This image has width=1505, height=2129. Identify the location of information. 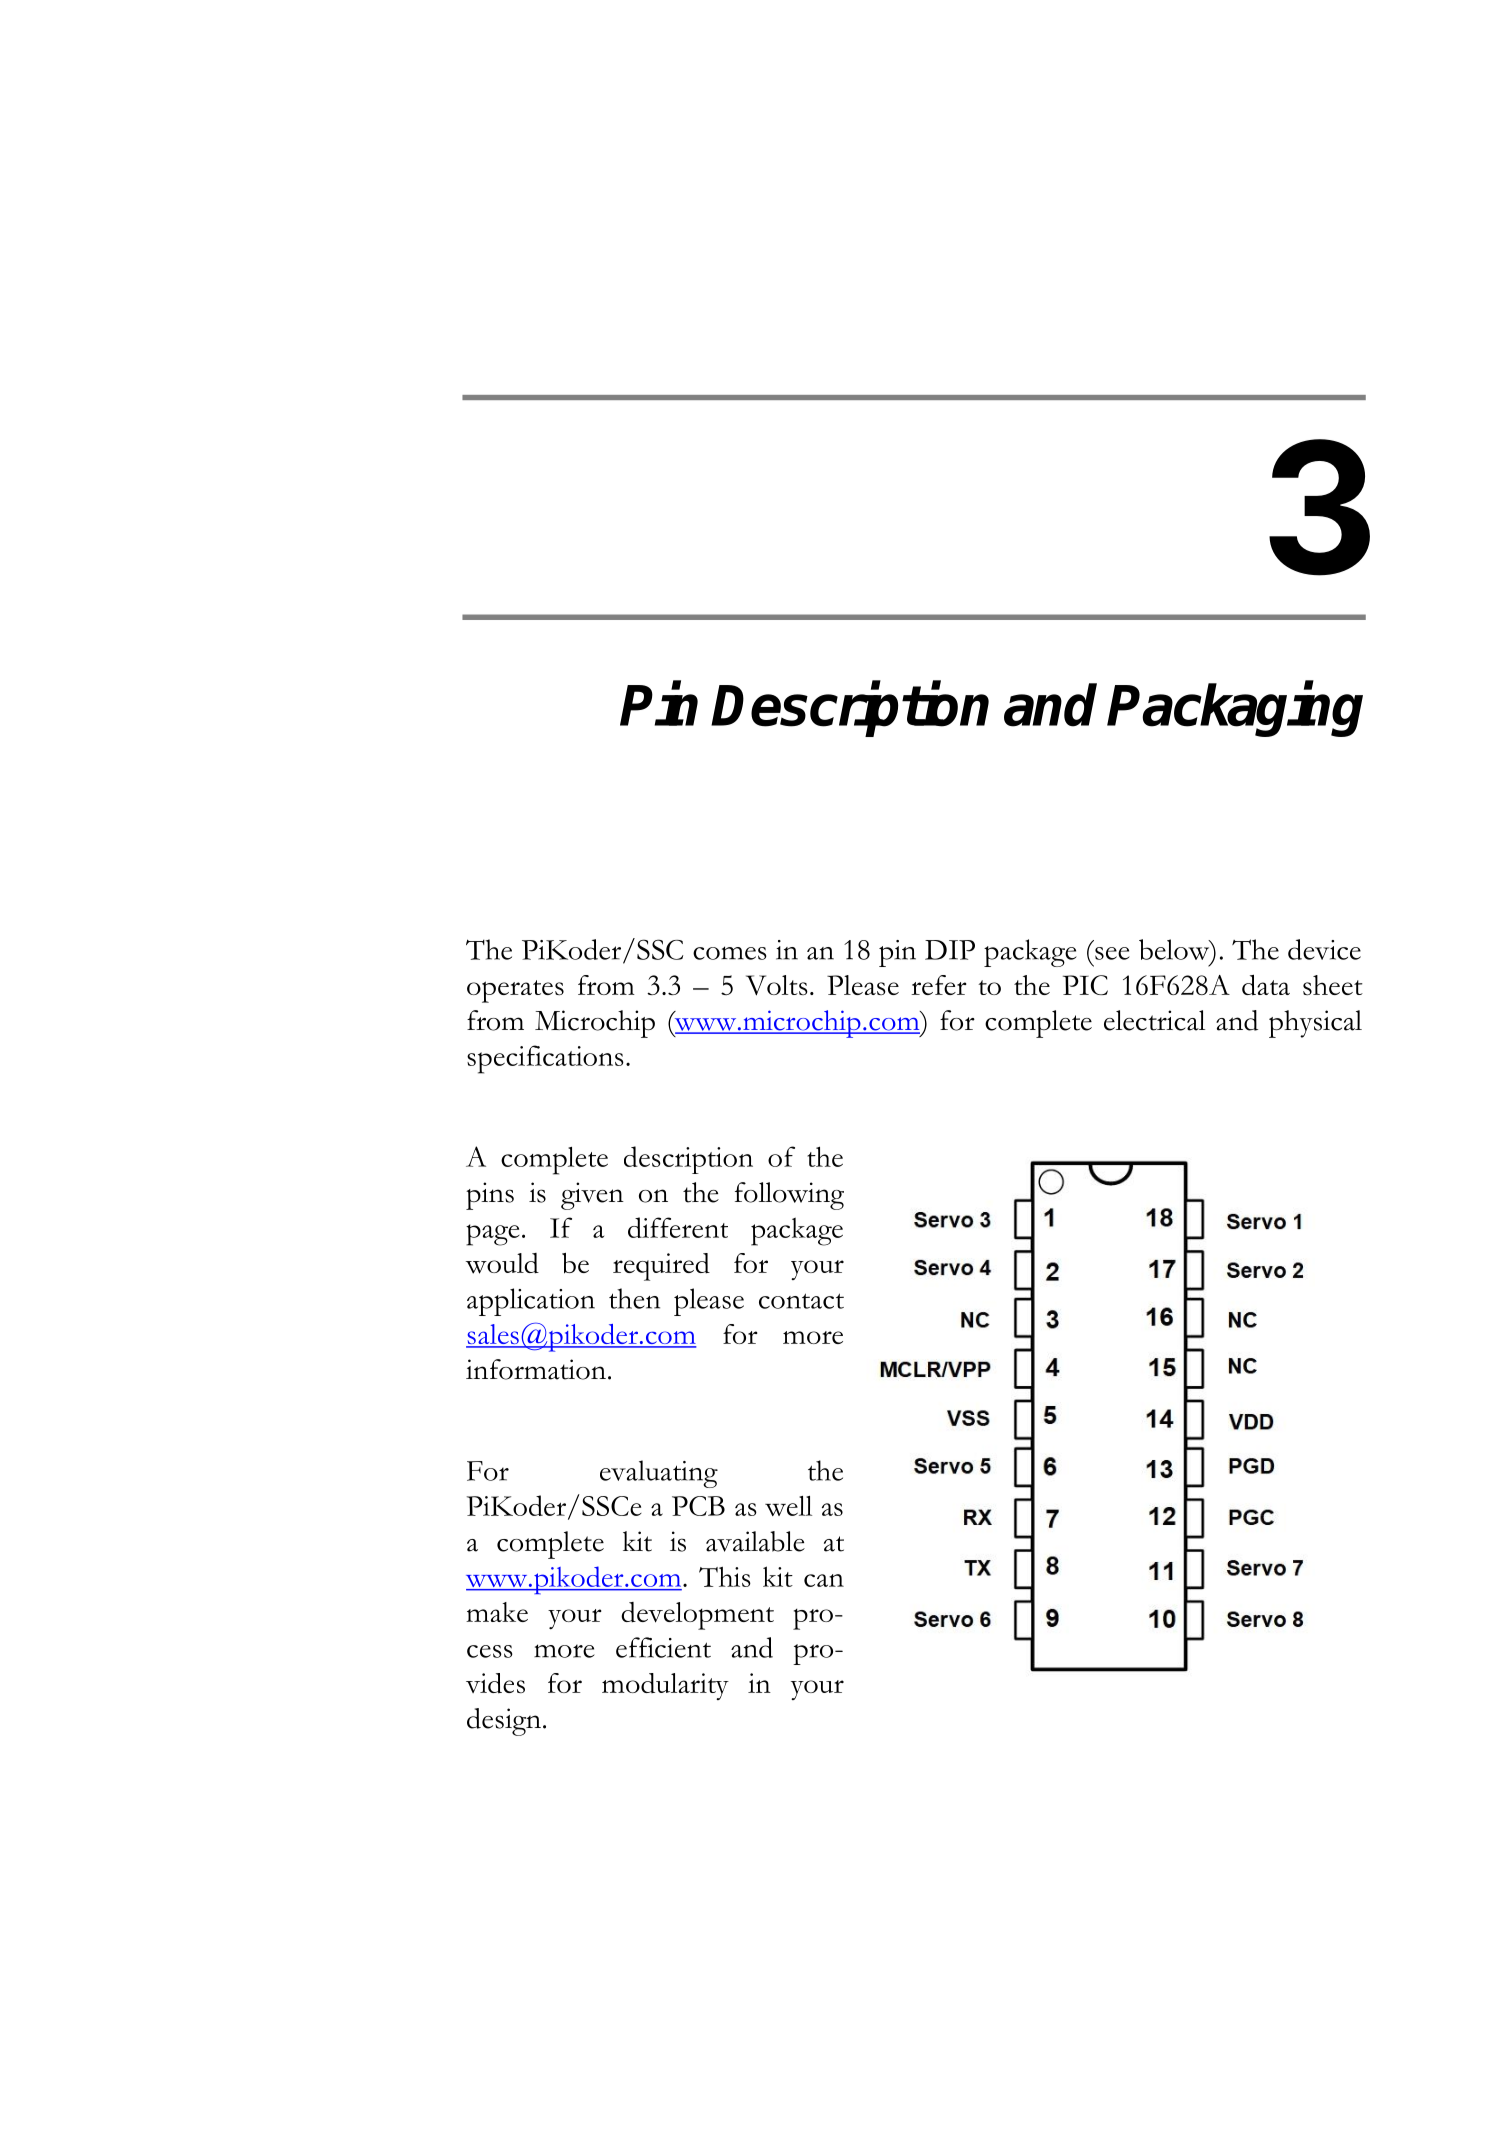
(536, 1369).
